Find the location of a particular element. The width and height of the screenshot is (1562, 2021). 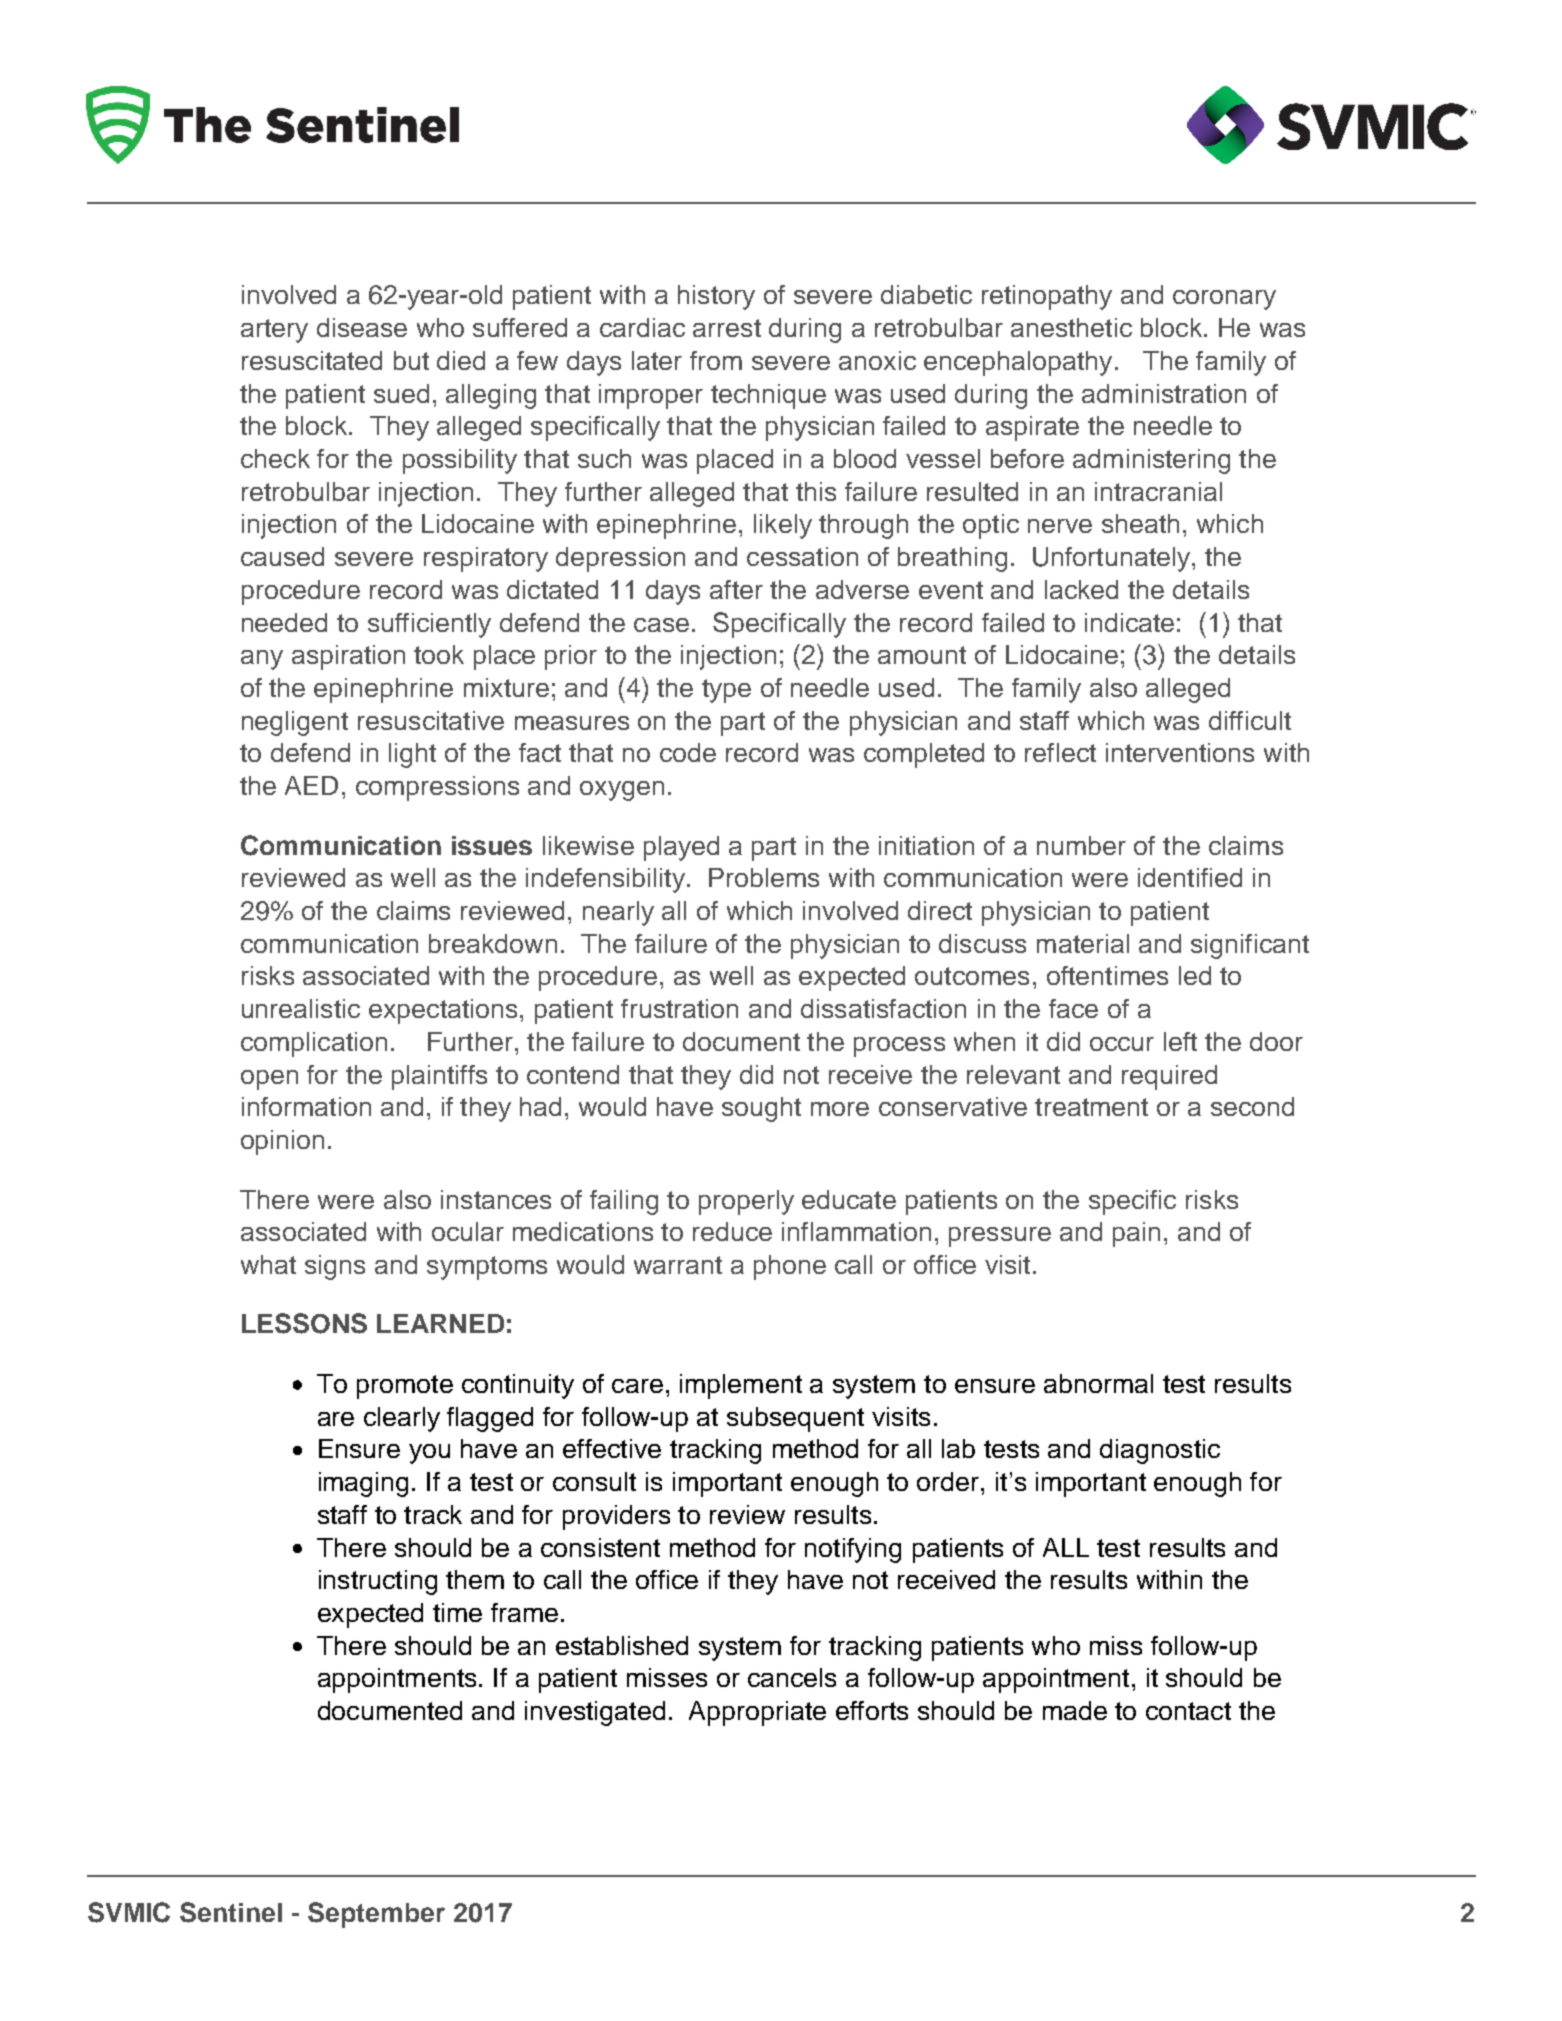

Problems is located at coordinates (764, 877).
